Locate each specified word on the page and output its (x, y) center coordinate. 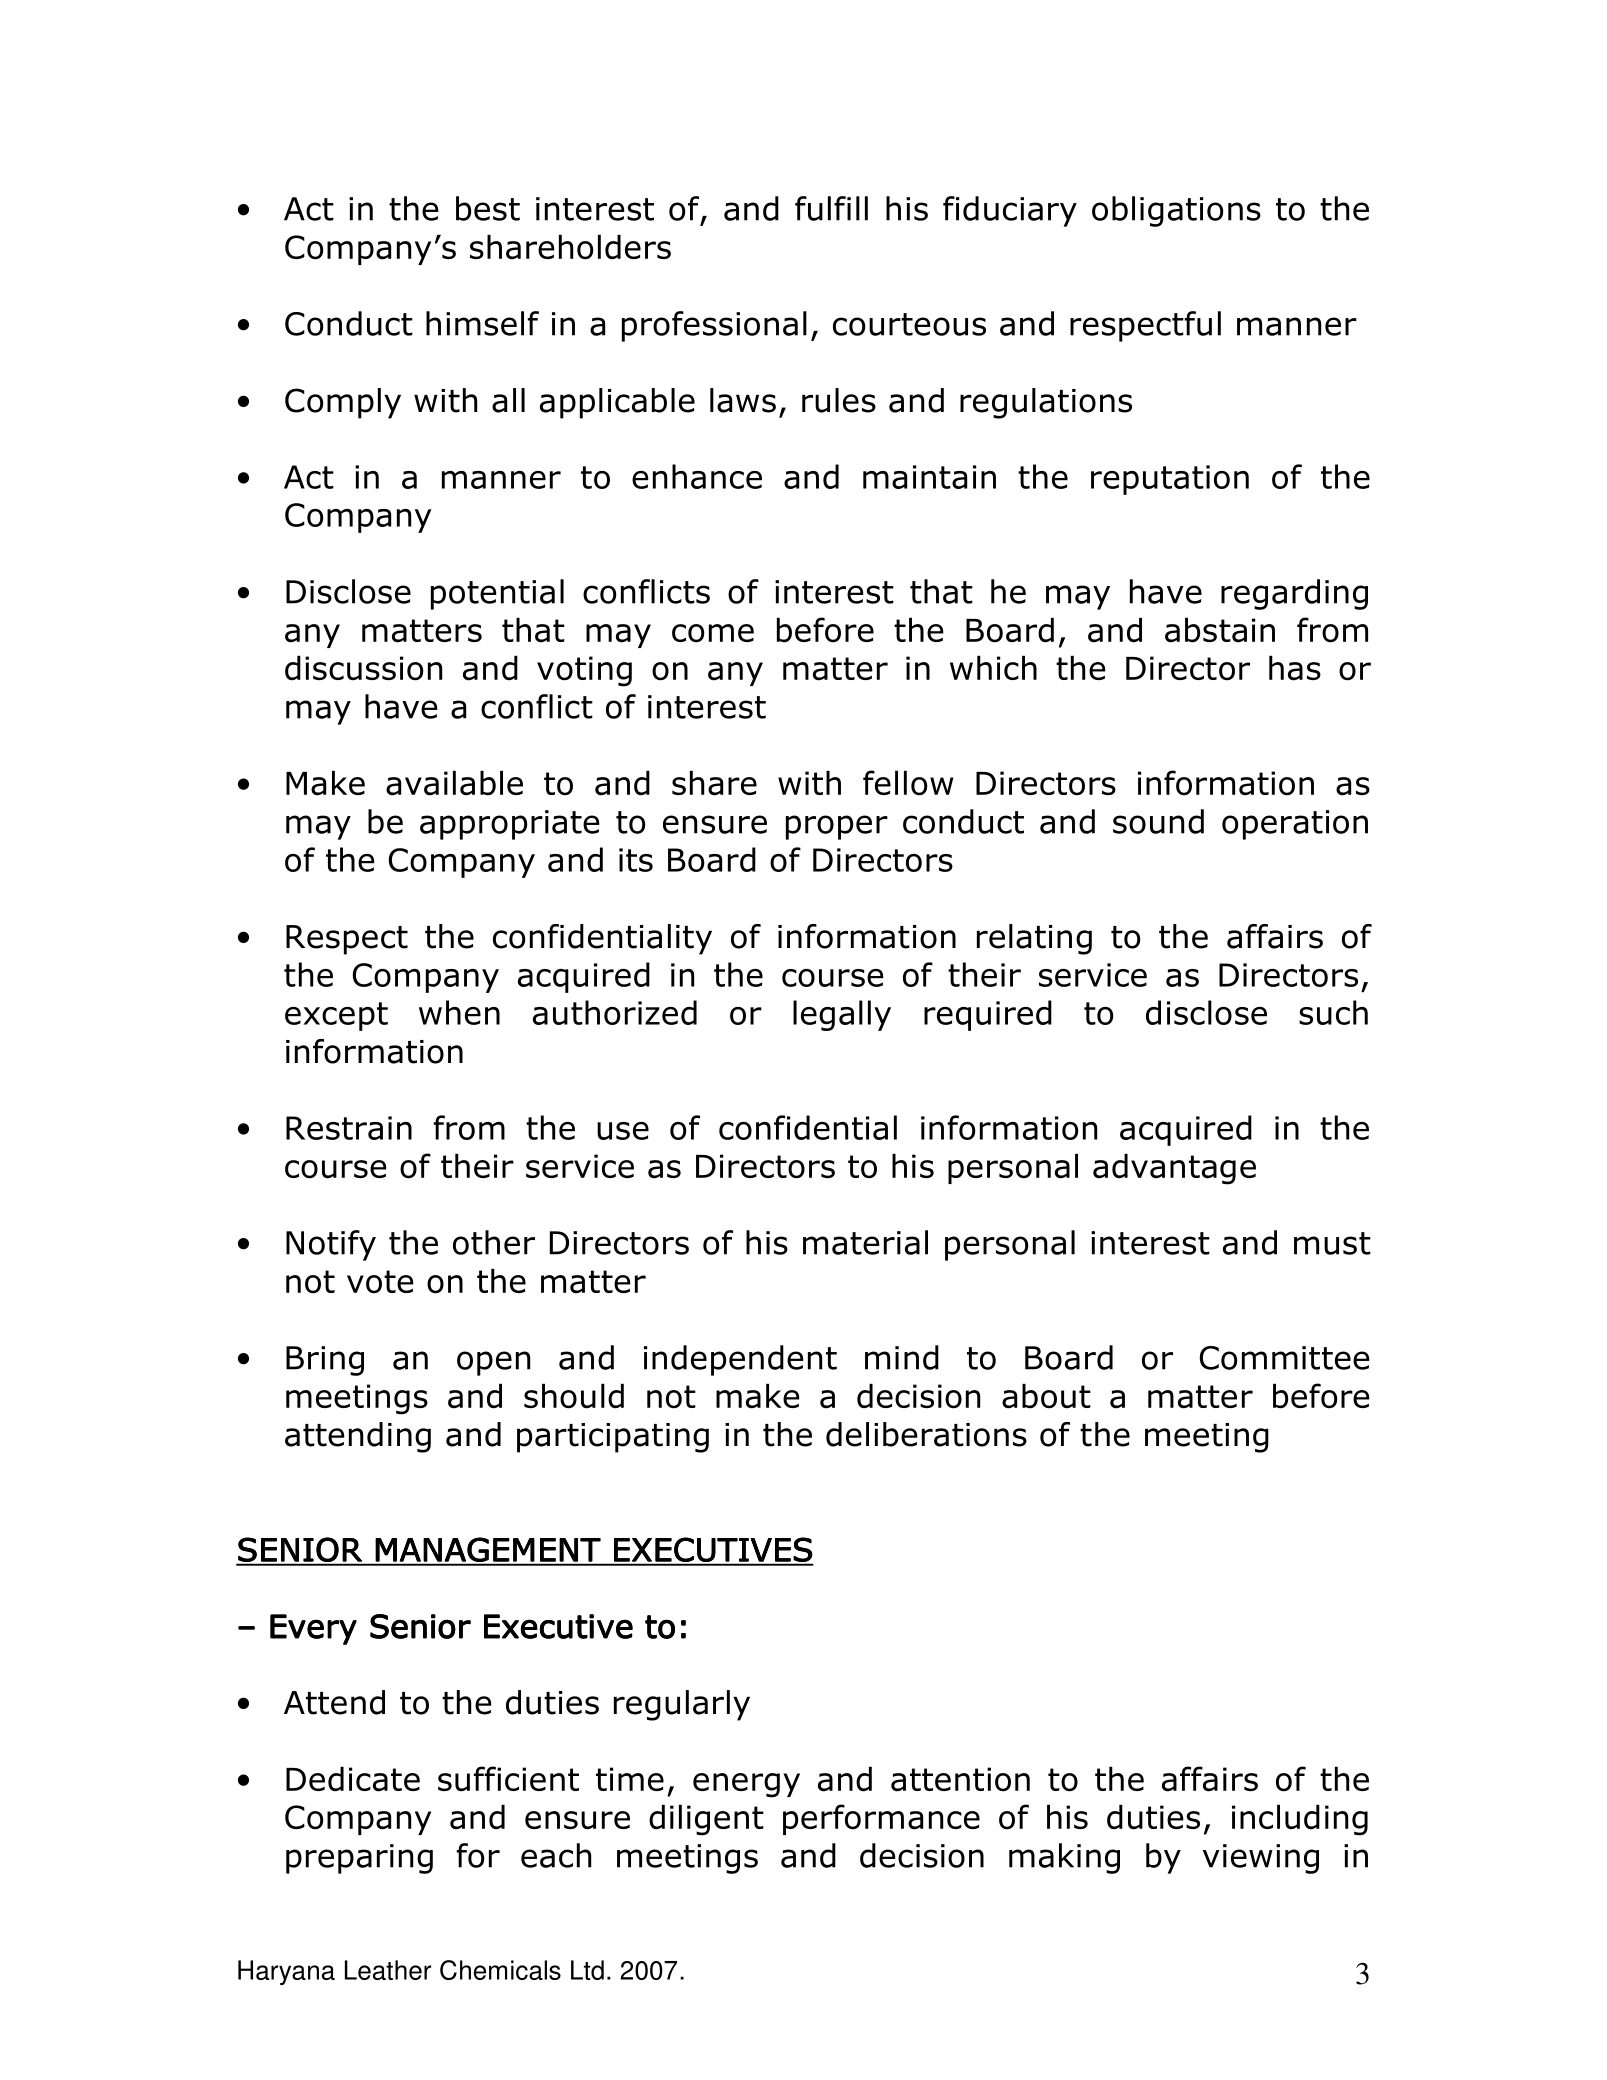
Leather (388, 1970)
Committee (1284, 1358)
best (488, 208)
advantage (1174, 1169)
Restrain (349, 1128)
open (493, 1363)
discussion (363, 668)
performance (881, 1819)
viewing (1261, 1859)
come (713, 633)
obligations (1176, 211)
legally (842, 1015)
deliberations (926, 1434)
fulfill (831, 208)
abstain (1220, 630)
